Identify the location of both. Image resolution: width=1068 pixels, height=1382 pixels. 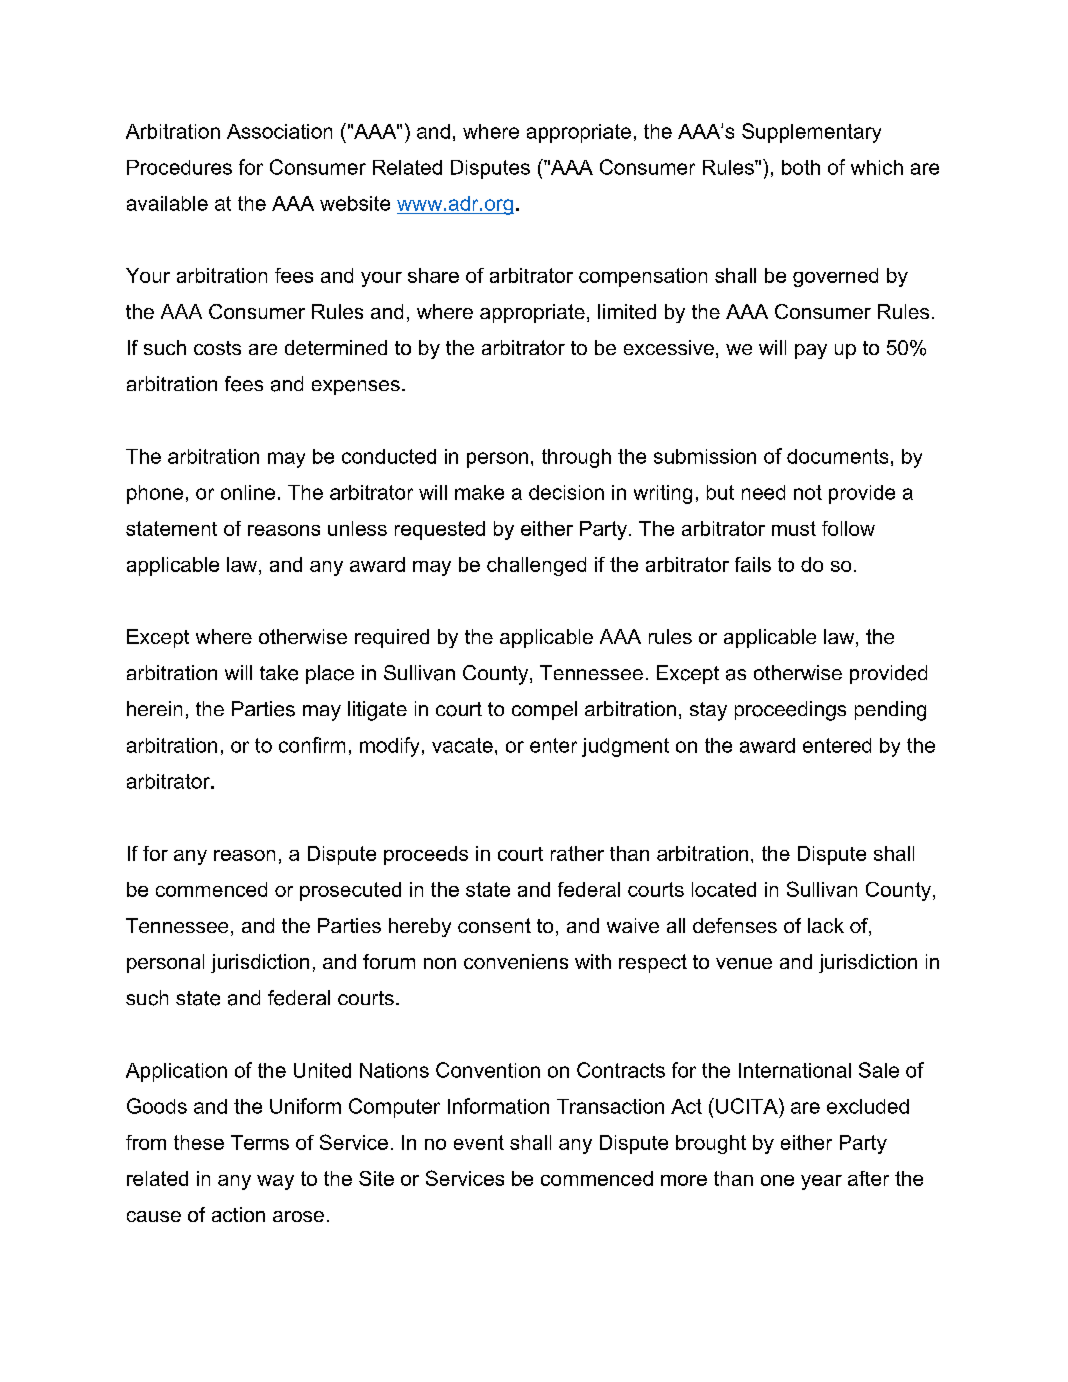
(801, 167).
